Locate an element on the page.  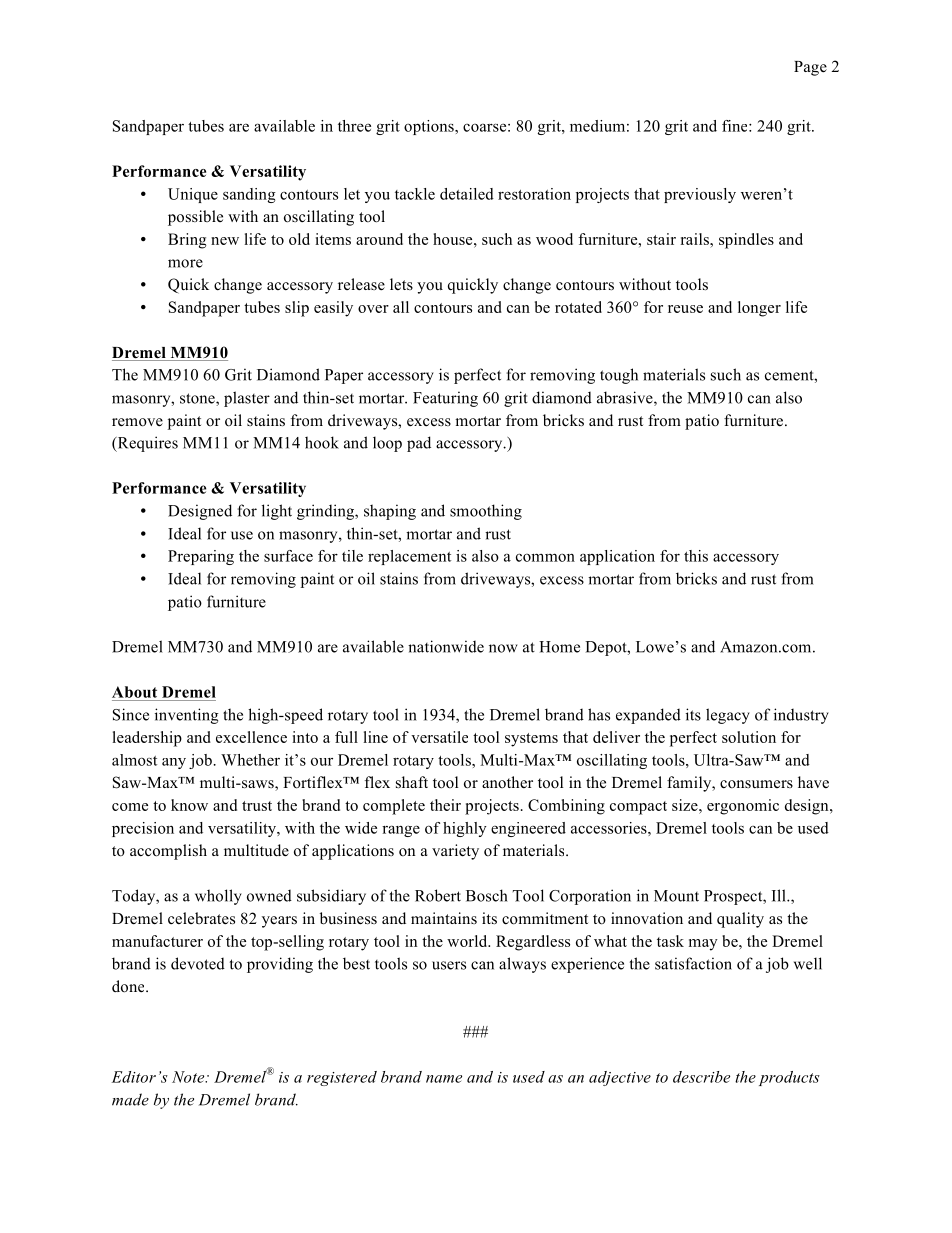
longer is located at coordinates (759, 309).
